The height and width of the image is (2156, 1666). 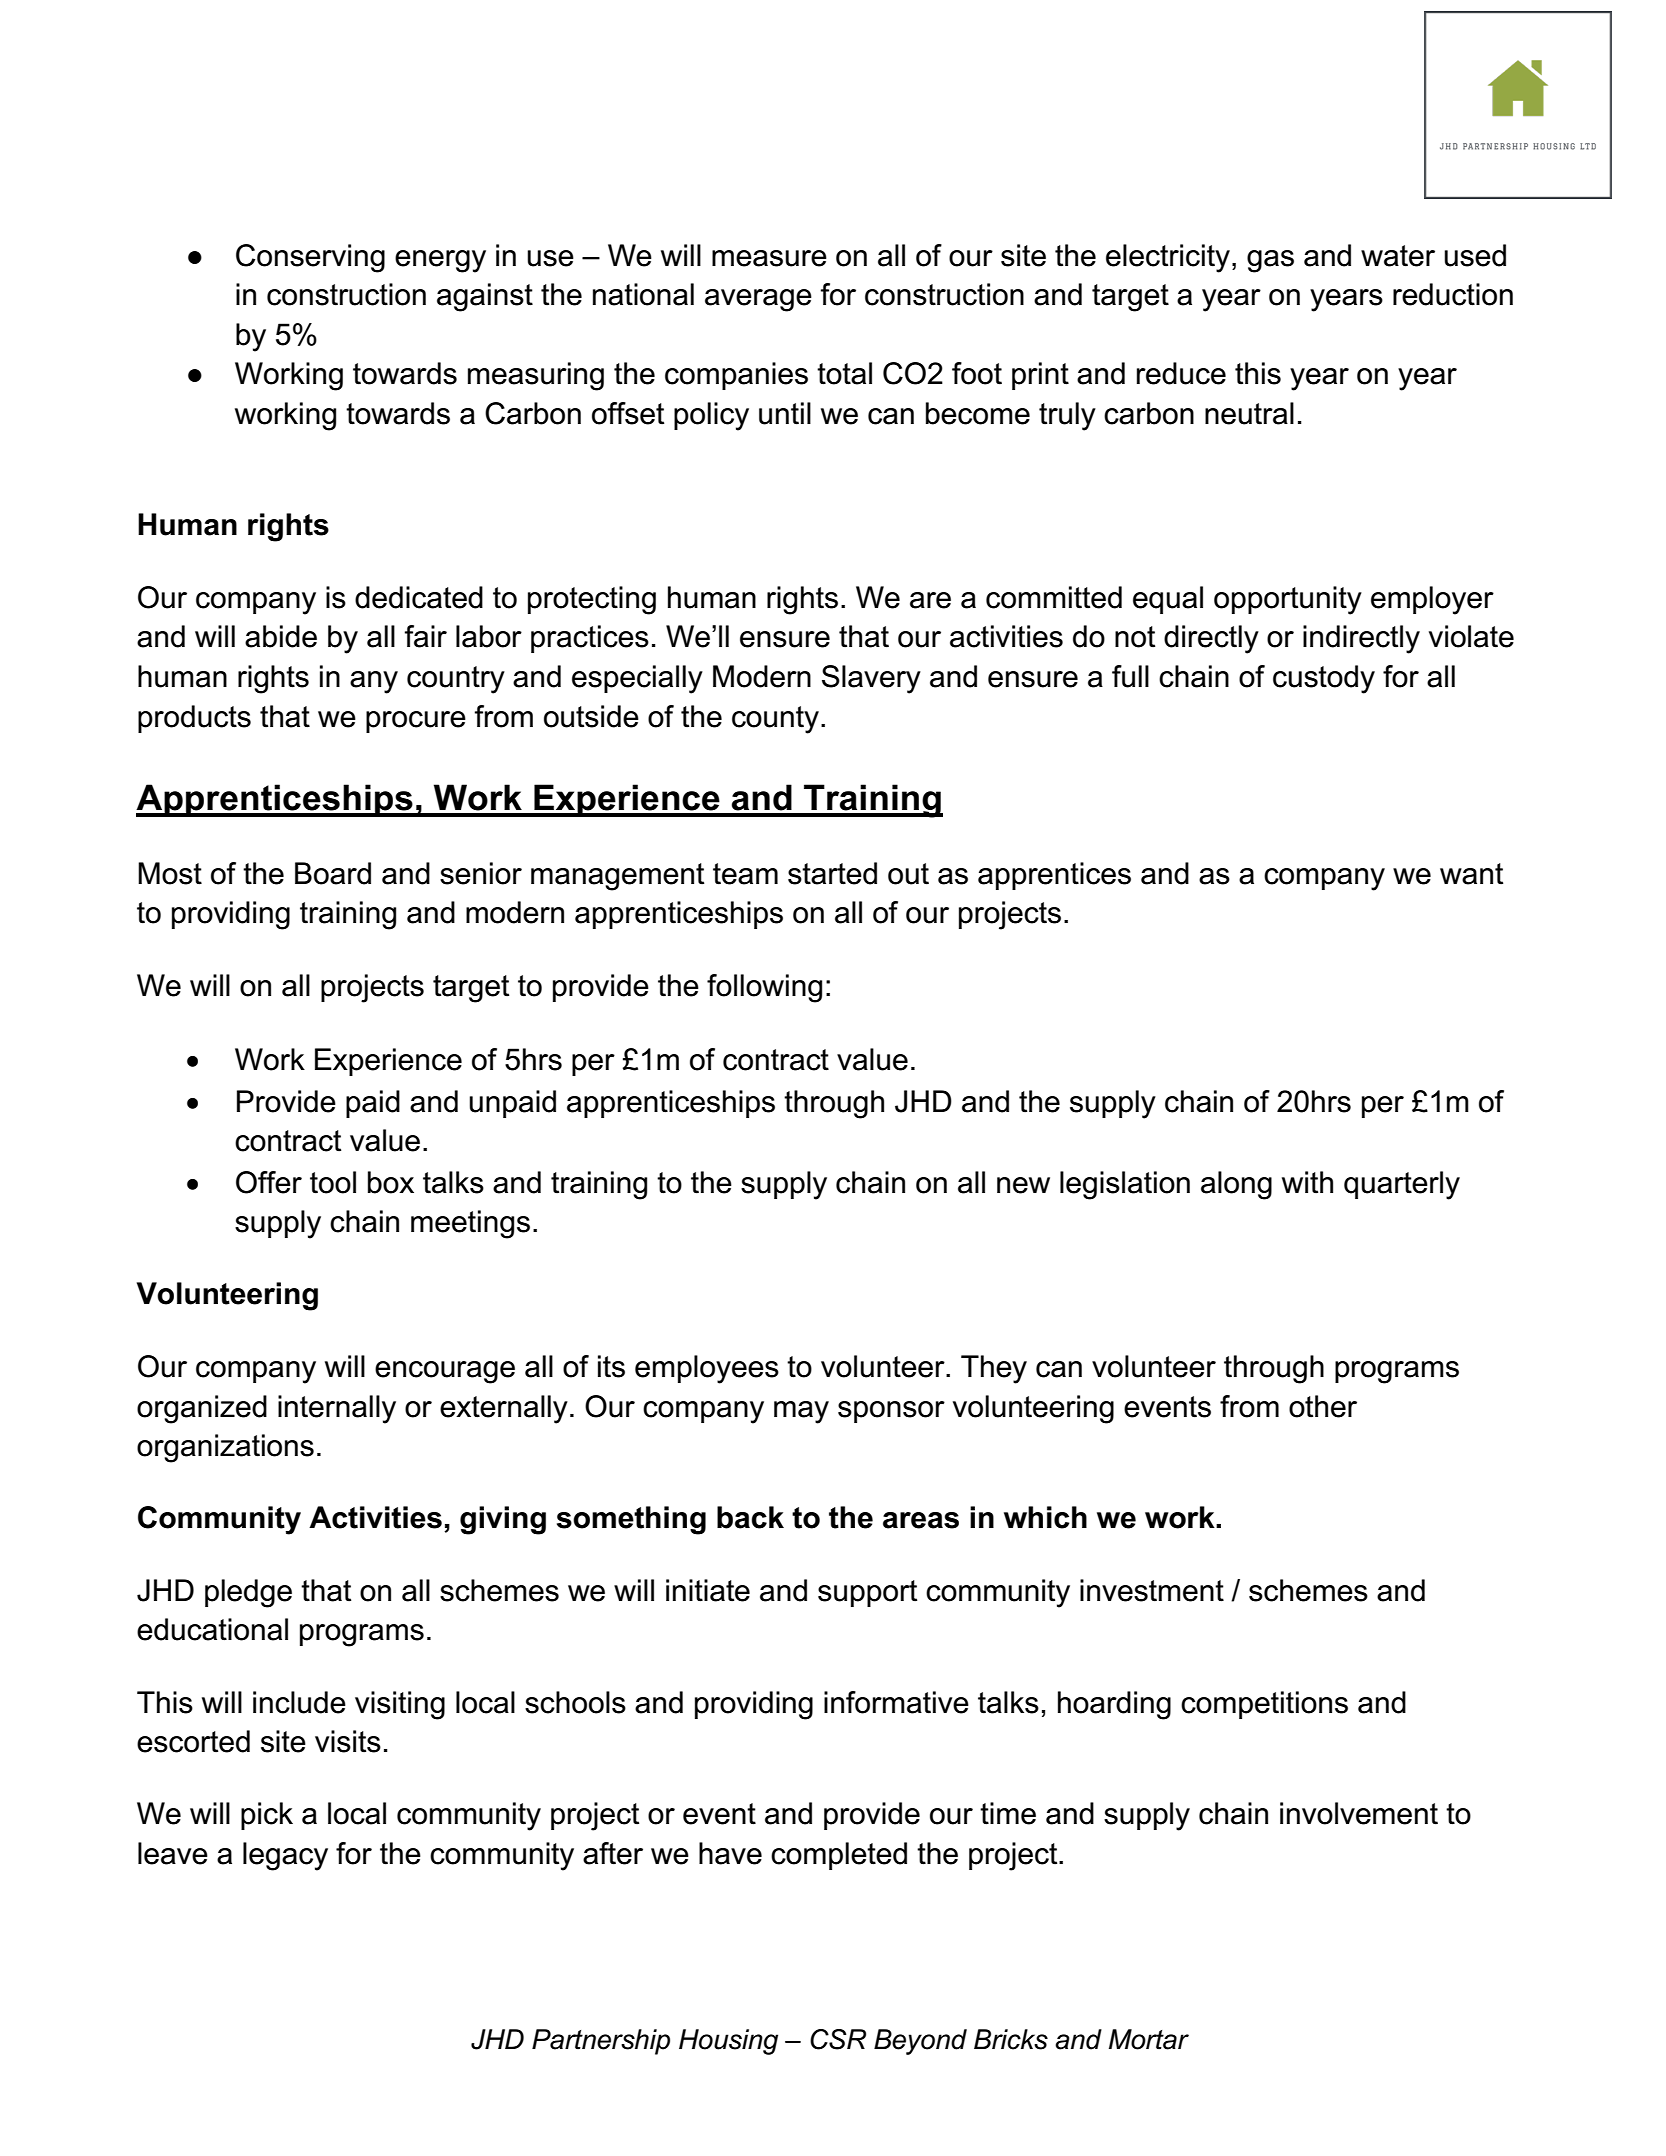 What do you see at coordinates (310, 258) in the image?
I see `Conserving` at bounding box center [310, 258].
